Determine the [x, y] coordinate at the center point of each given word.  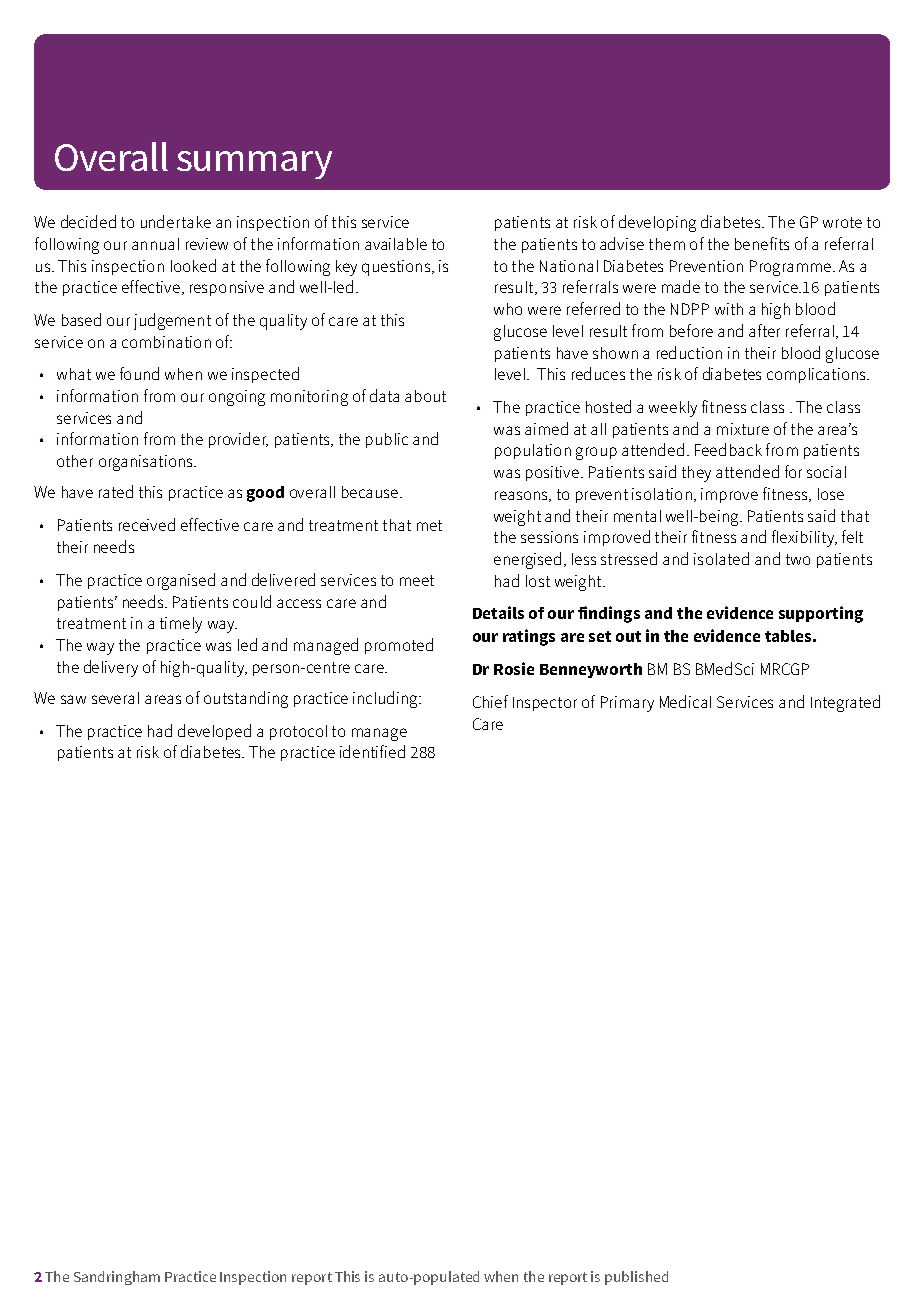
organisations [147, 463]
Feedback [728, 449]
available [396, 244]
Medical [685, 701]
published [636, 1278]
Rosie [514, 668]
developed [214, 732]
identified [372, 751]
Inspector [545, 704]
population [533, 451]
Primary [627, 704]
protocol [298, 732]
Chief [490, 701]
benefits [762, 243]
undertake [176, 221]
